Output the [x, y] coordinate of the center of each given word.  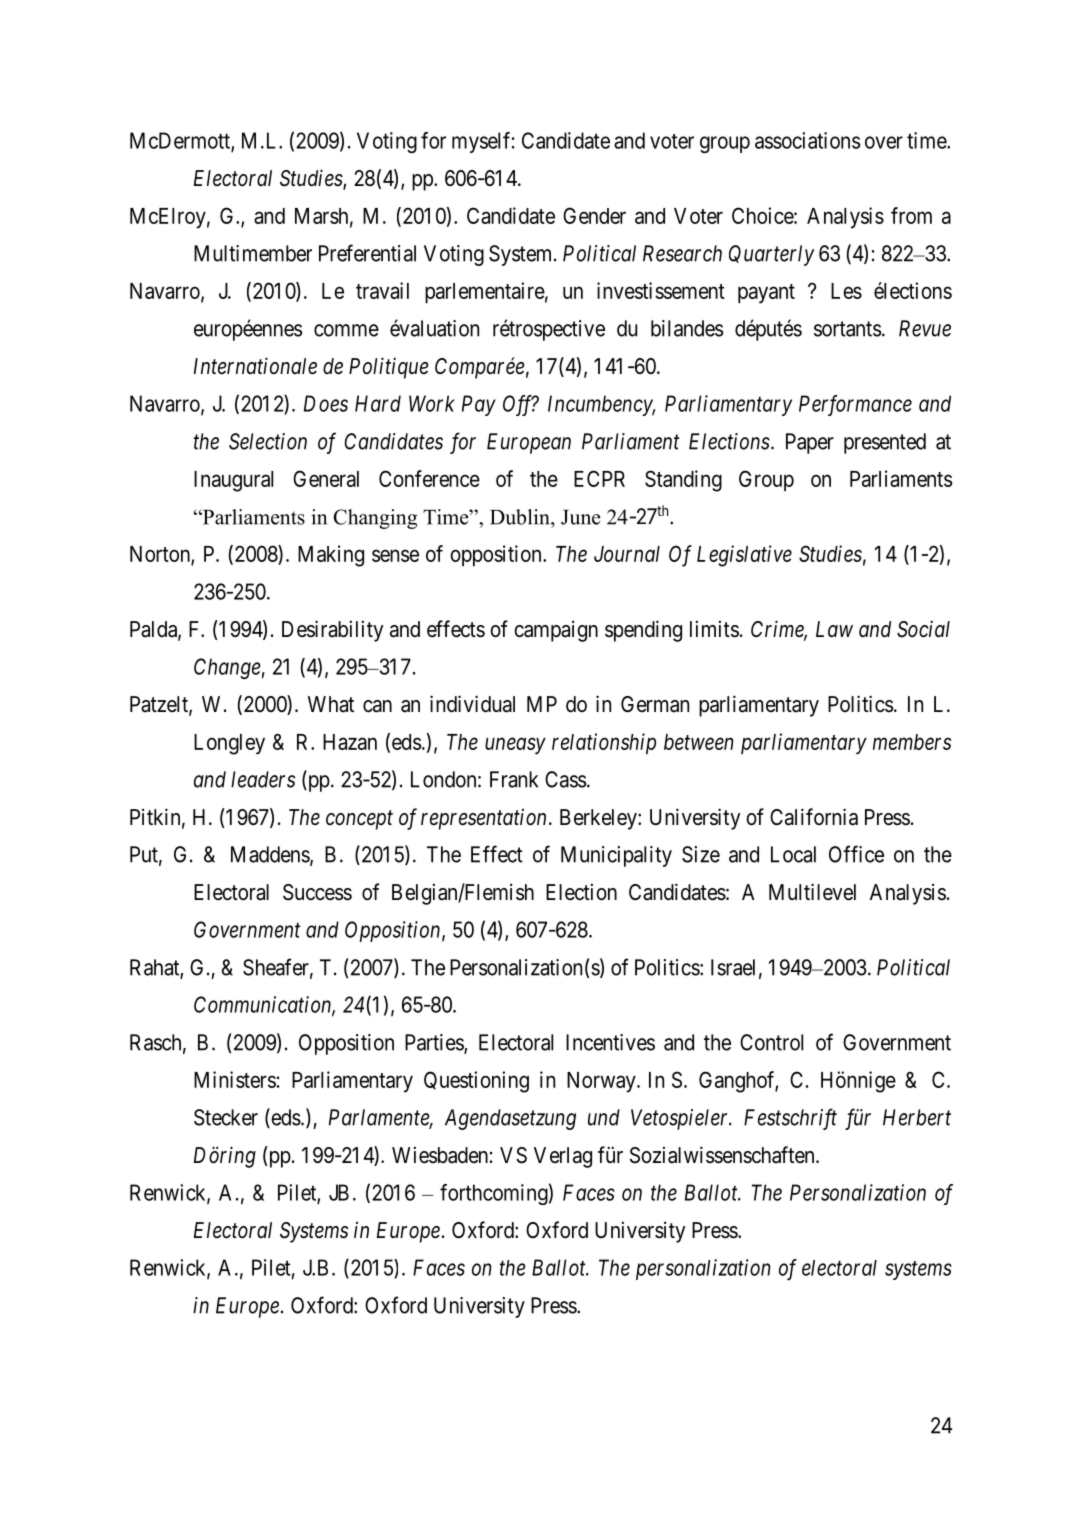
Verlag [563, 1157]
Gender [594, 215]
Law [834, 629]
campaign [556, 631]
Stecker [226, 1117]
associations [807, 140]
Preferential [367, 253]
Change [227, 668]
